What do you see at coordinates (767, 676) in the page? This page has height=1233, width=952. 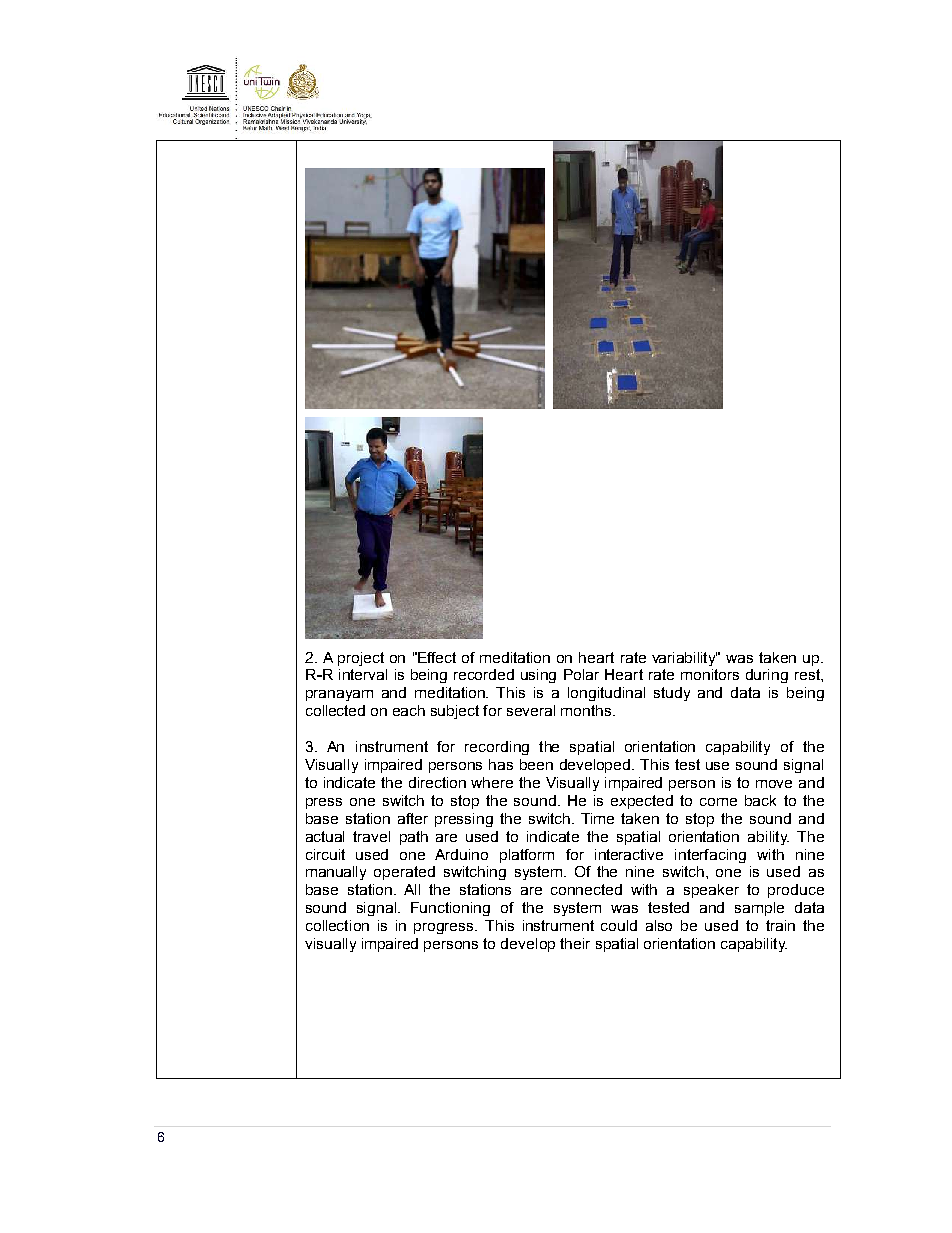 I see `during` at bounding box center [767, 676].
